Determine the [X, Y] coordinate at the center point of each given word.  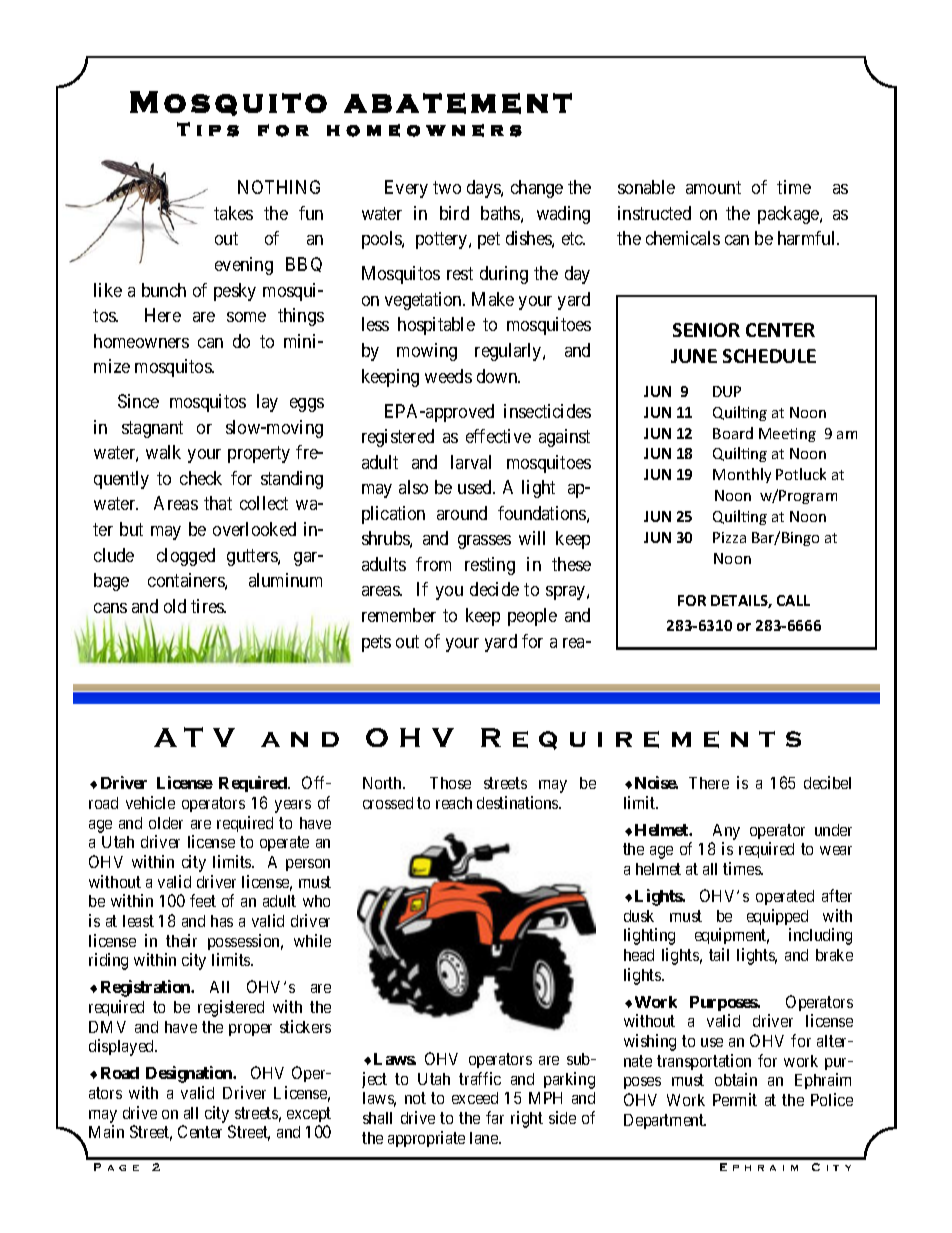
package [789, 215]
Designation [190, 1074]
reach [454, 803]
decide [494, 589]
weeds [448, 376]
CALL [793, 600]
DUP [727, 391]
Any [726, 832]
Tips [208, 129]
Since [138, 401]
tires [208, 606]
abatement [458, 103]
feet [203, 900]
